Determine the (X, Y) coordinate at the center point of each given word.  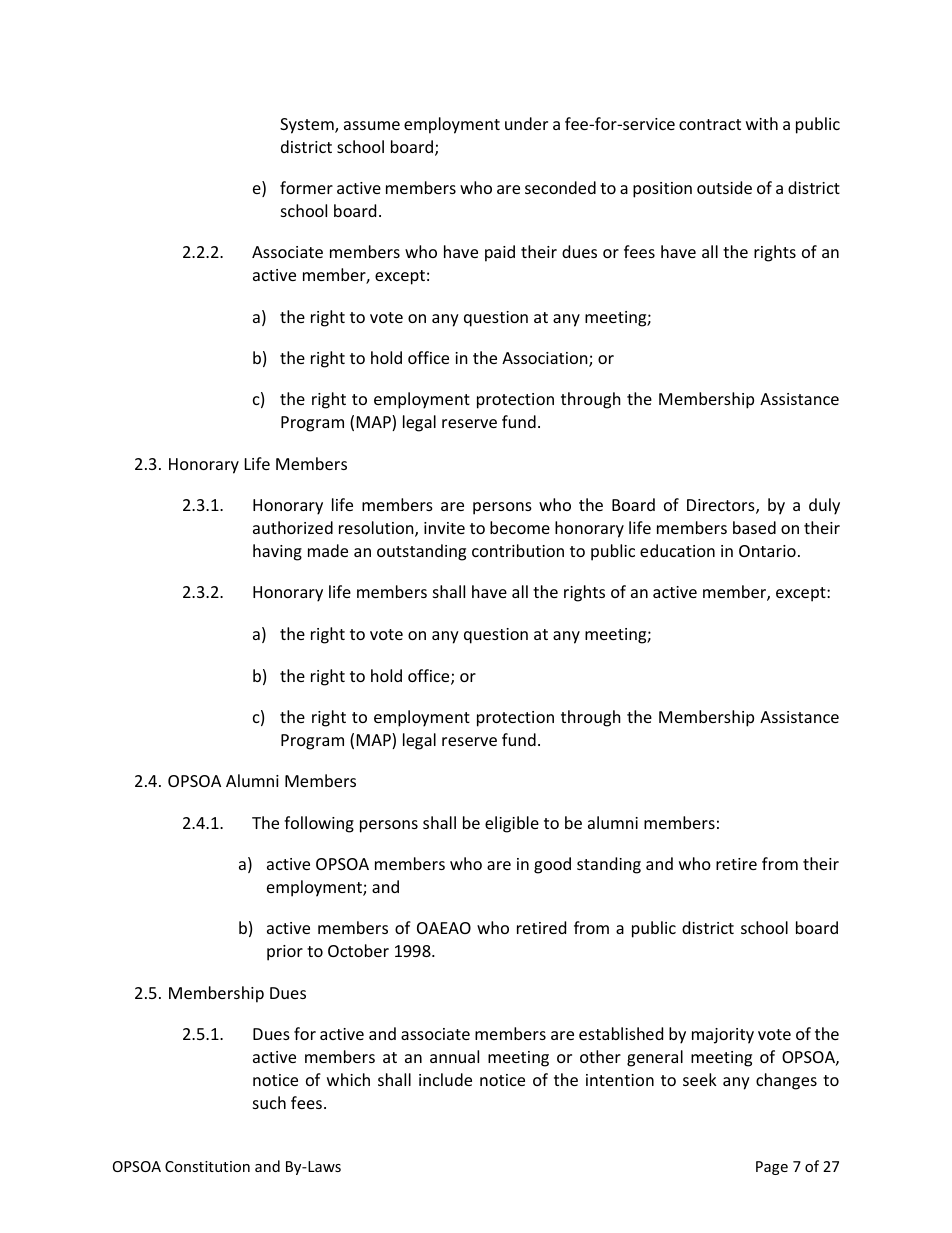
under (526, 123)
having (277, 552)
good (552, 865)
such (269, 1102)
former (306, 187)
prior (285, 953)
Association (546, 359)
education (677, 550)
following (319, 824)
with (762, 123)
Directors (722, 506)
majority (723, 1036)
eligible (512, 824)
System (308, 126)
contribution (518, 550)
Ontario (767, 551)
